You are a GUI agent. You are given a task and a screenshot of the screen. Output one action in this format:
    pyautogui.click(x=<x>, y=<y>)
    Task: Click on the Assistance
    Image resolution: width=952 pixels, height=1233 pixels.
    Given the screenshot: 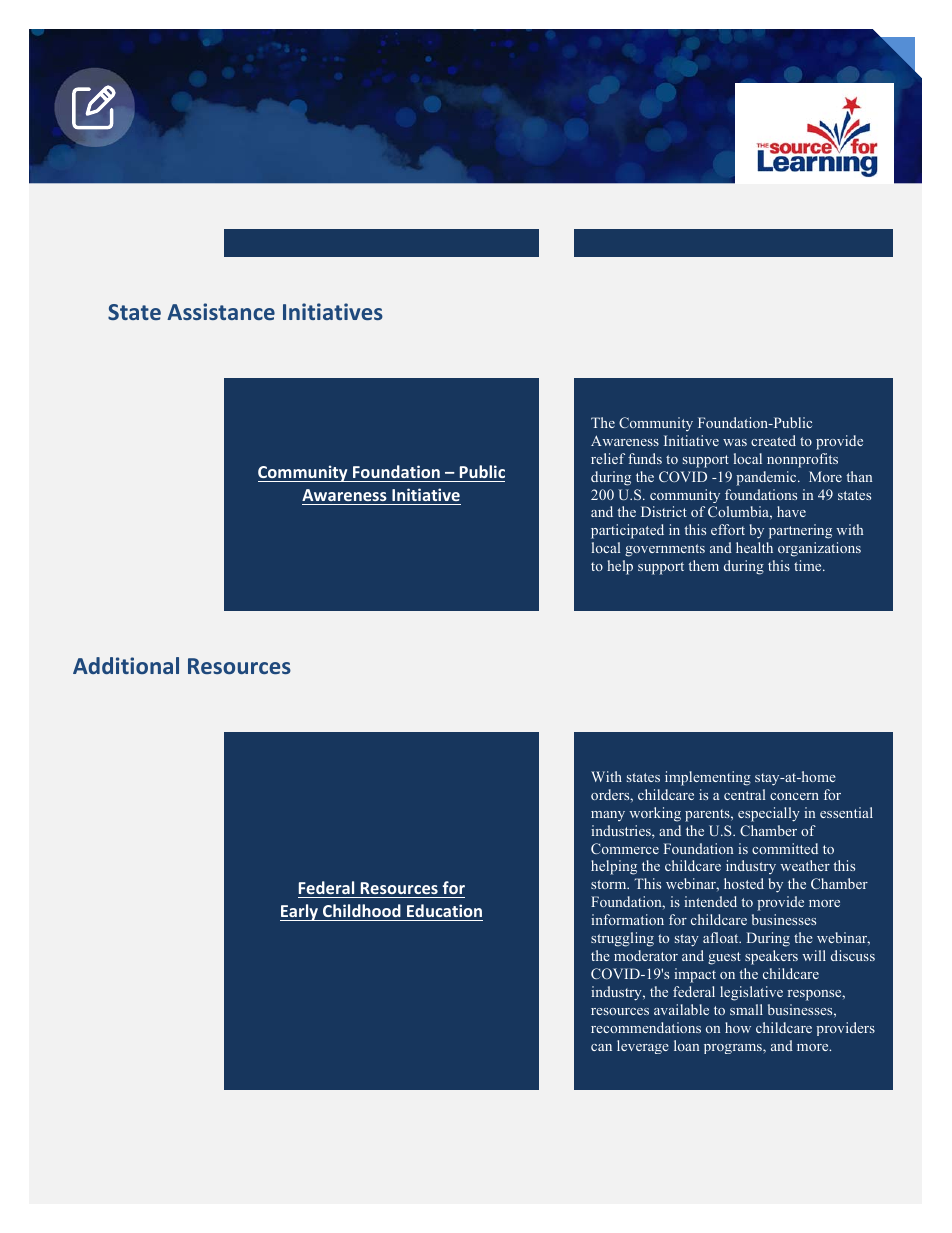 What is the action you would take?
    pyautogui.click(x=221, y=311)
